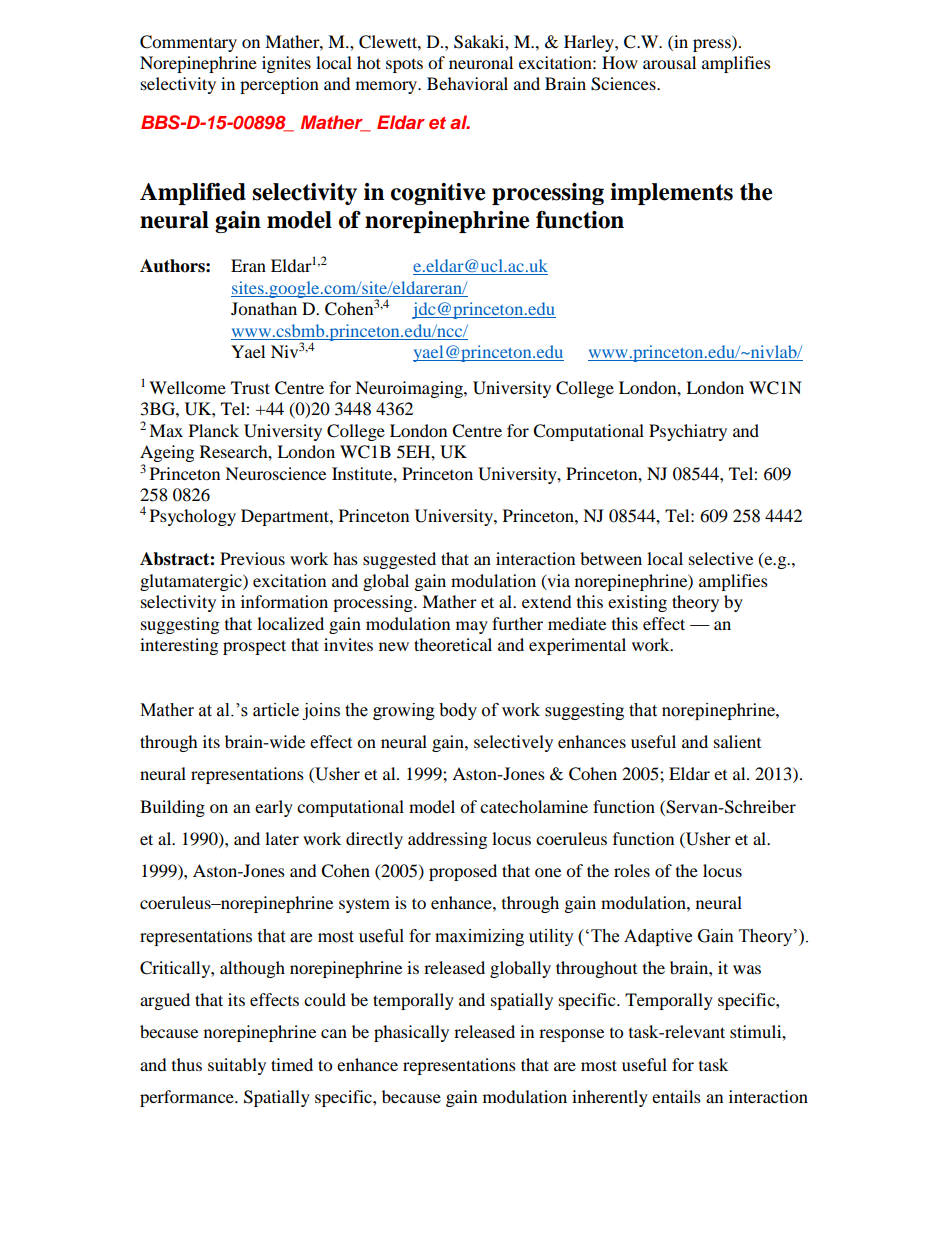 The height and width of the image is (1233, 952). What do you see at coordinates (274, 808) in the image?
I see `early` at bounding box center [274, 808].
